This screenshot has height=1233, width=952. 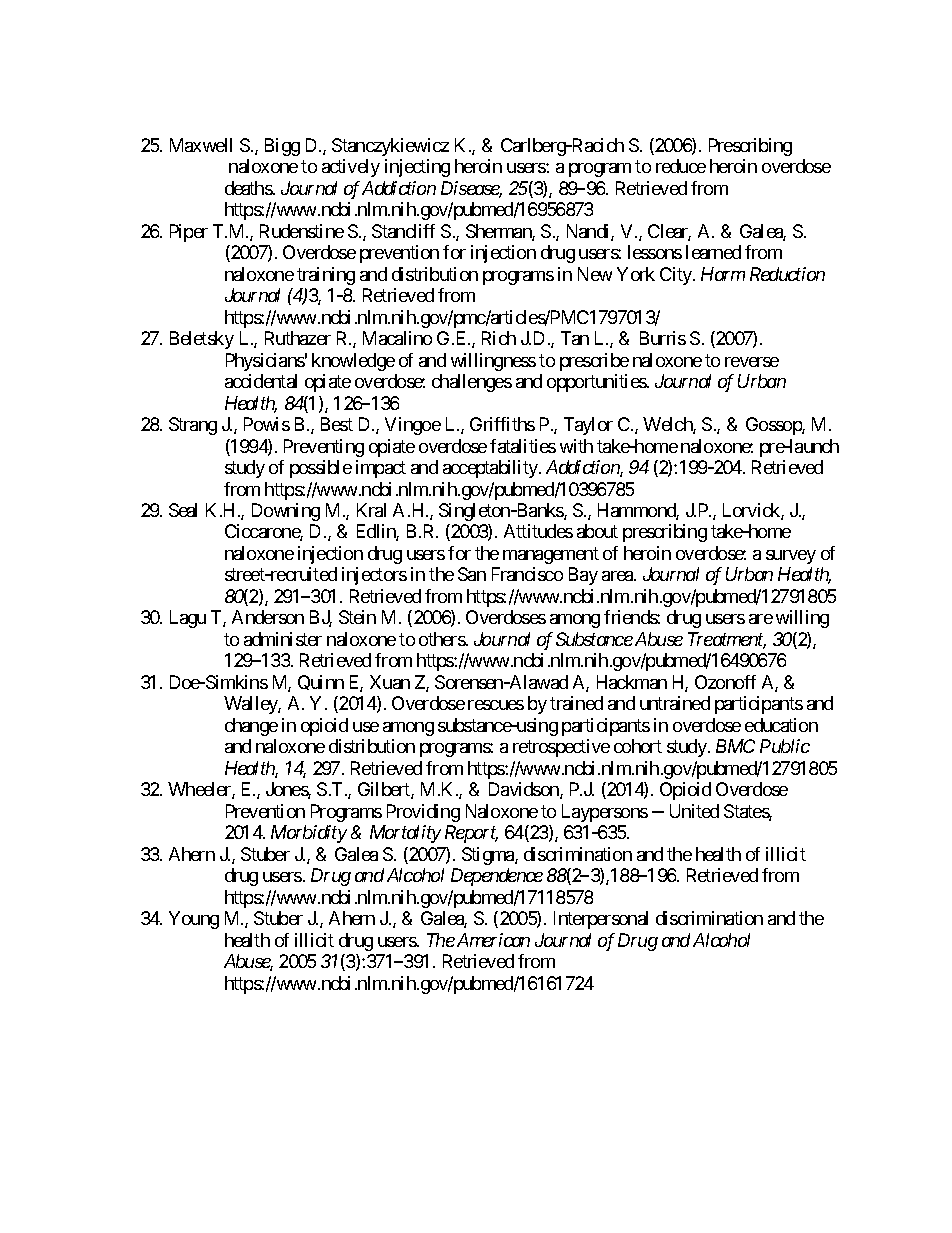 I want to click on injecting, so click(x=417, y=168).
